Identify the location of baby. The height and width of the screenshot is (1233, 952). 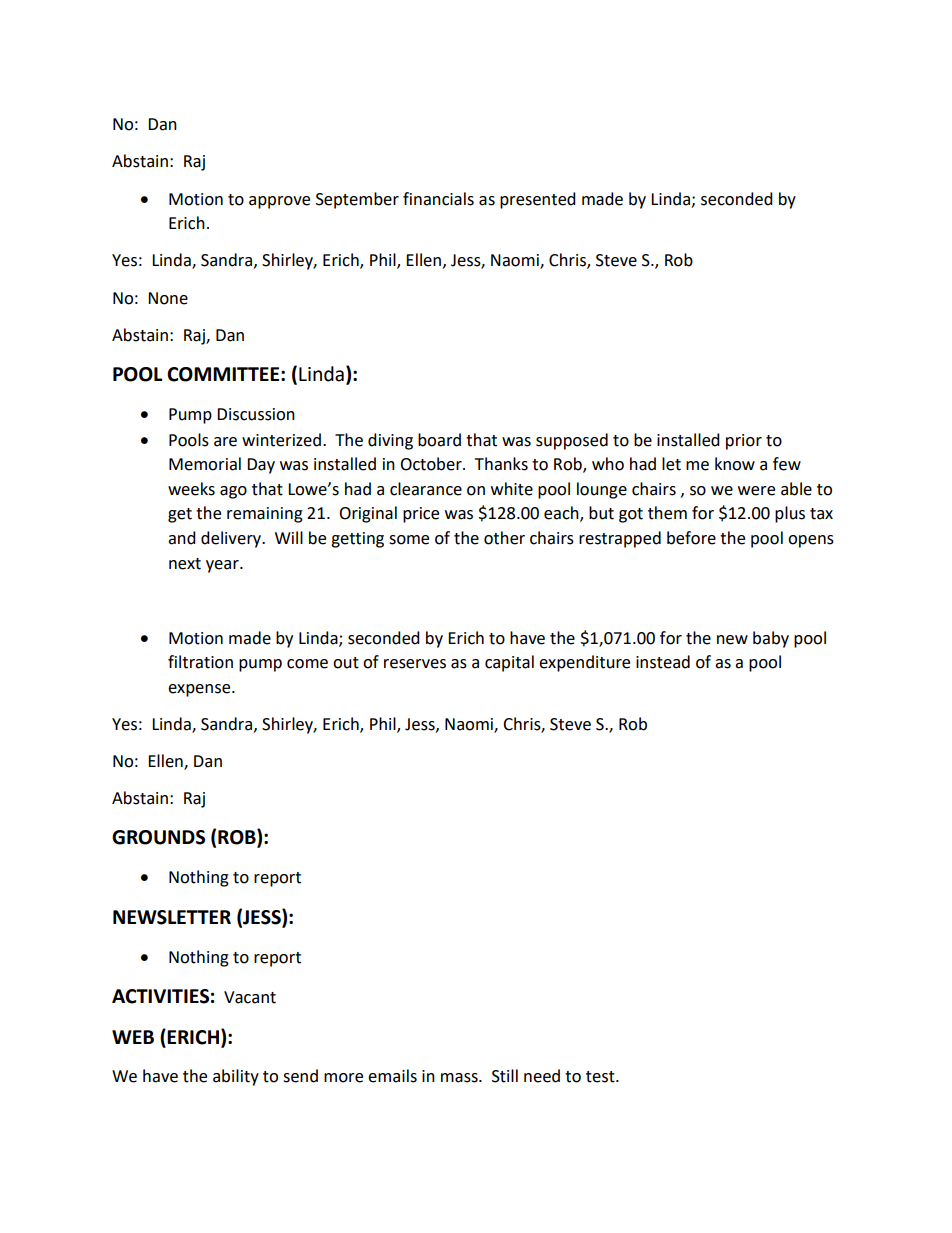
(771, 639).
